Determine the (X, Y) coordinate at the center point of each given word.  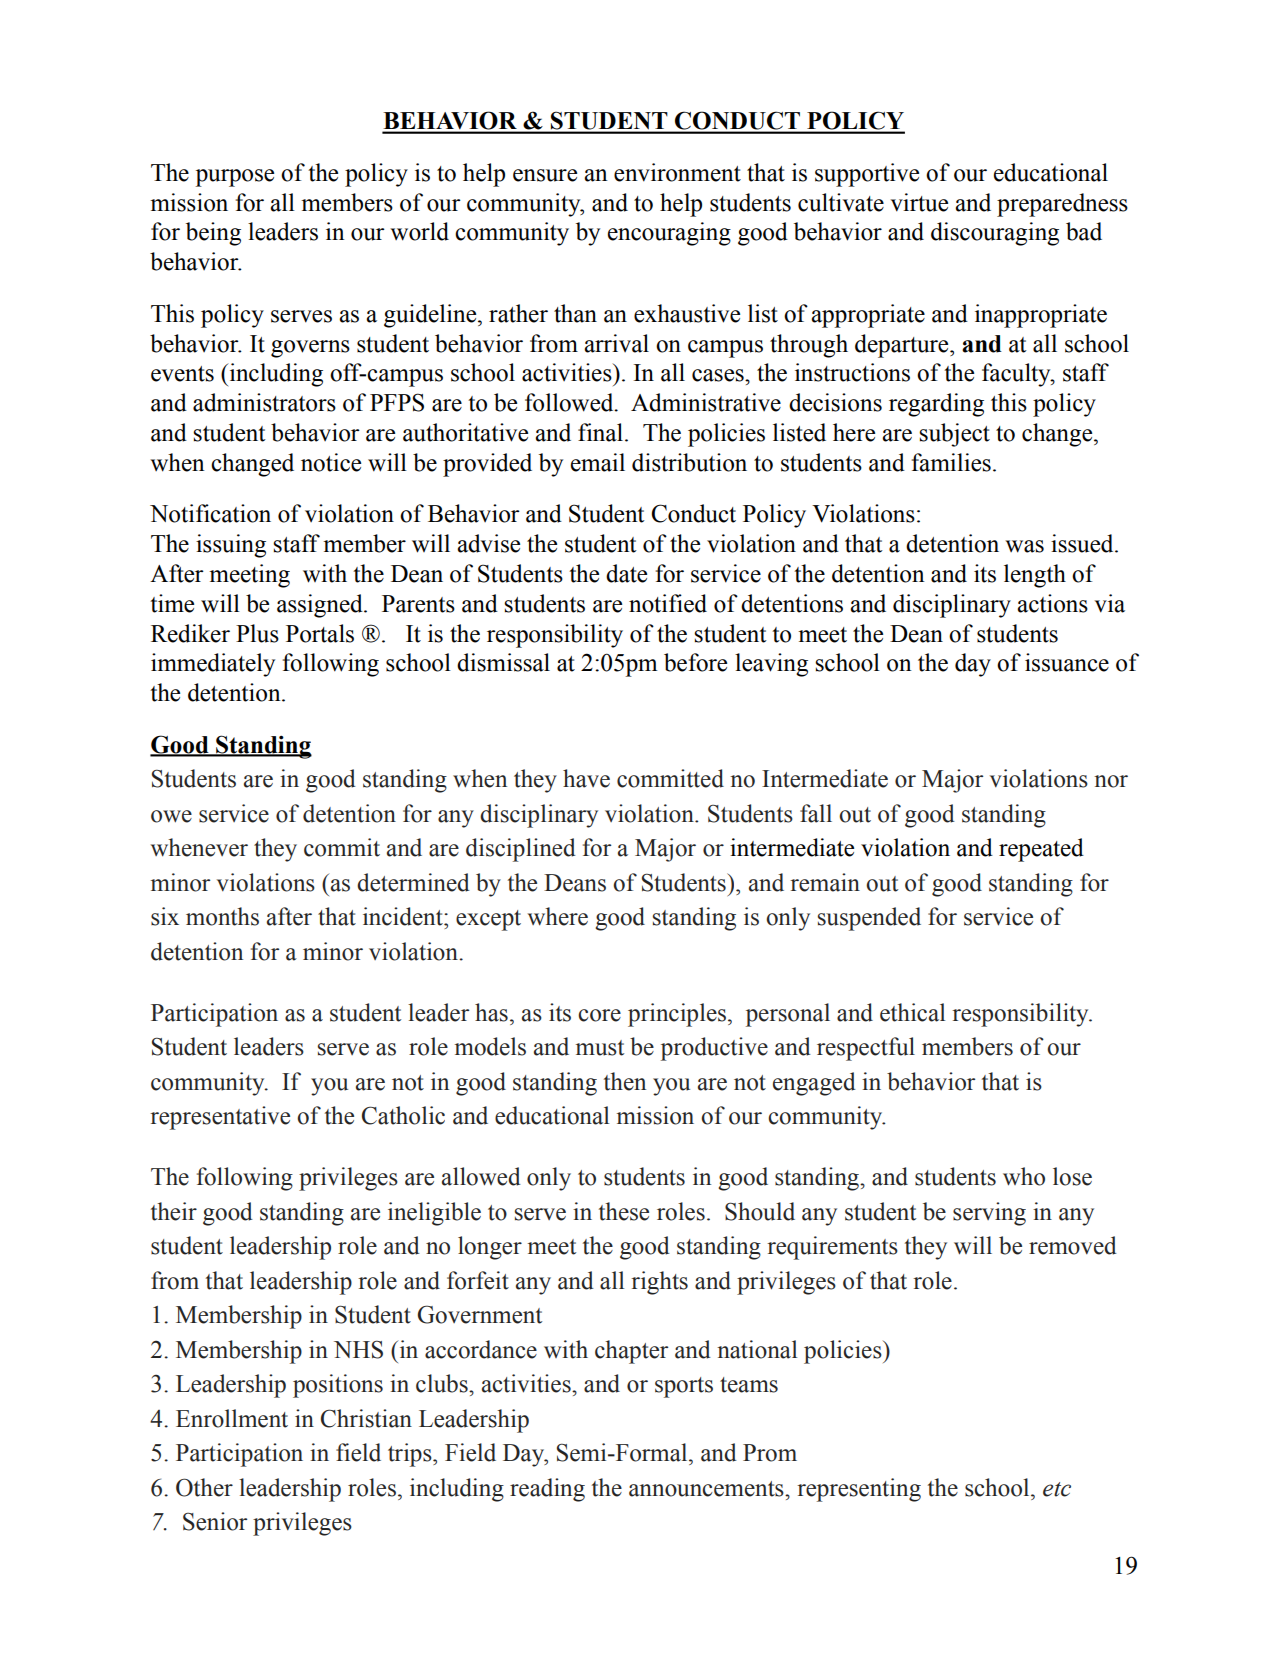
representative (220, 1118)
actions (1052, 603)
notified (668, 603)
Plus (257, 633)
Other (204, 1487)
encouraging (669, 234)
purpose (234, 178)
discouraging (995, 234)
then (625, 1081)
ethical (912, 1012)
